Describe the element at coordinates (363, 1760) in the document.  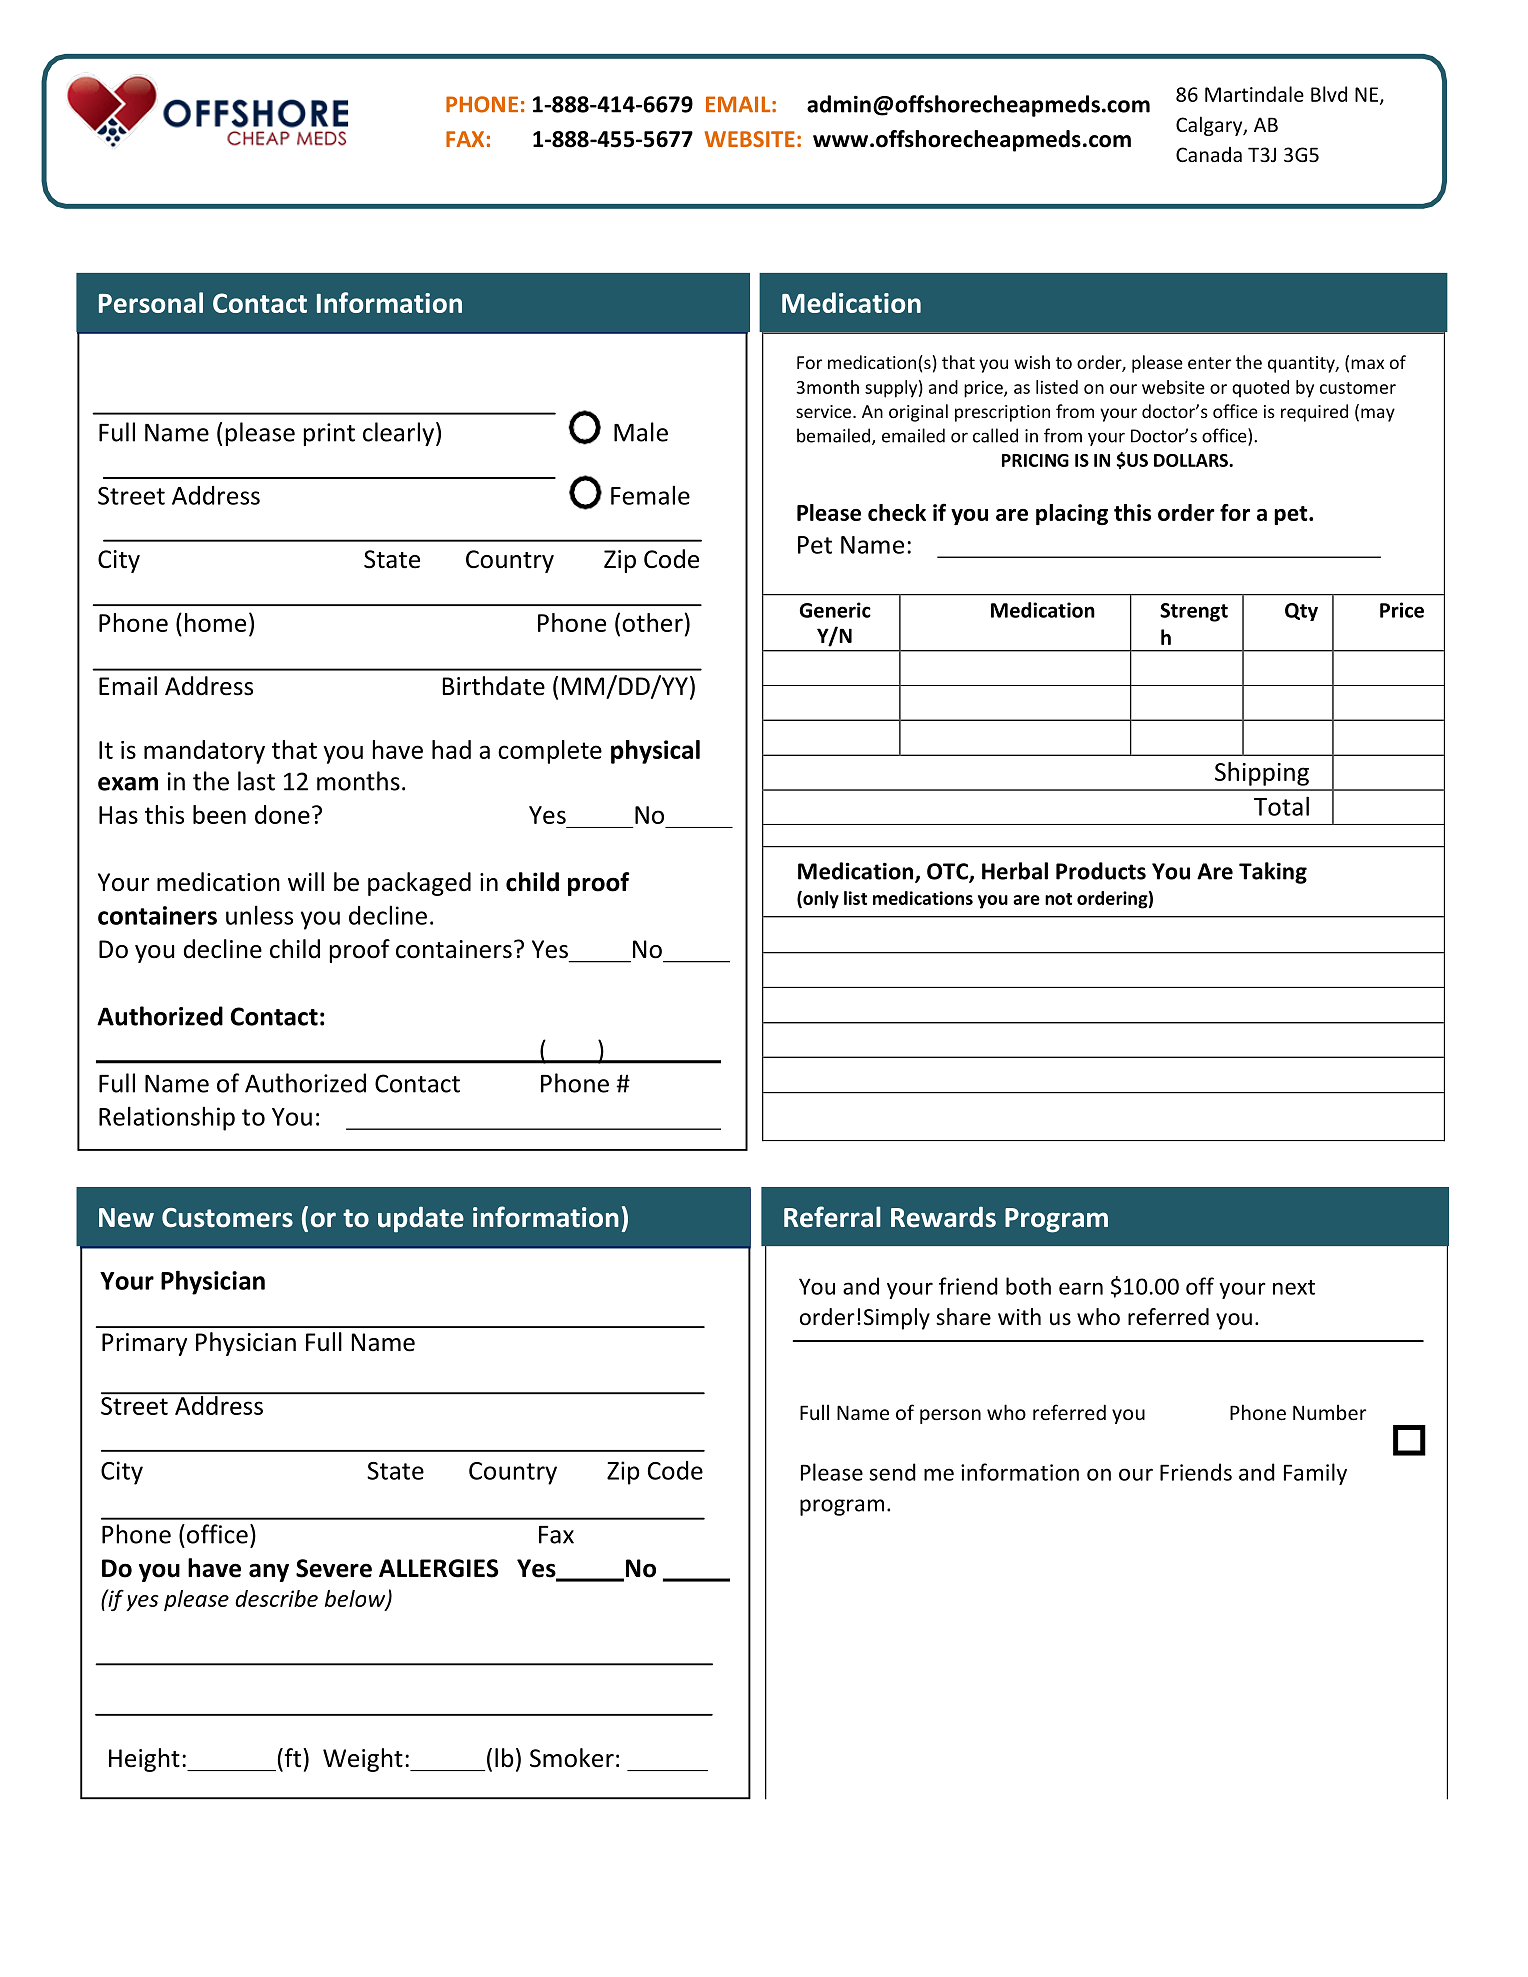
I see `Weight` at that location.
